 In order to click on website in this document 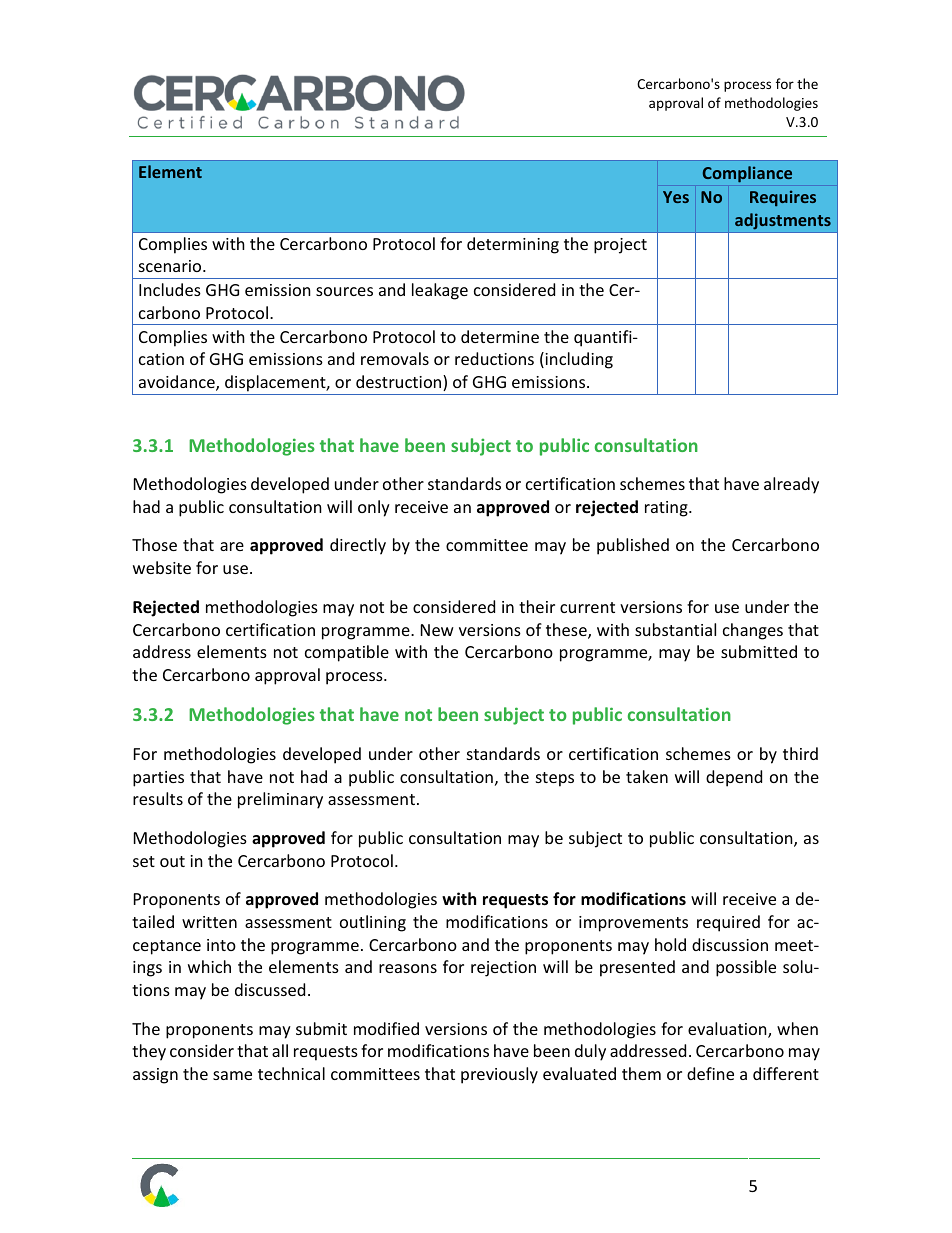, I will do `click(162, 567)`.
